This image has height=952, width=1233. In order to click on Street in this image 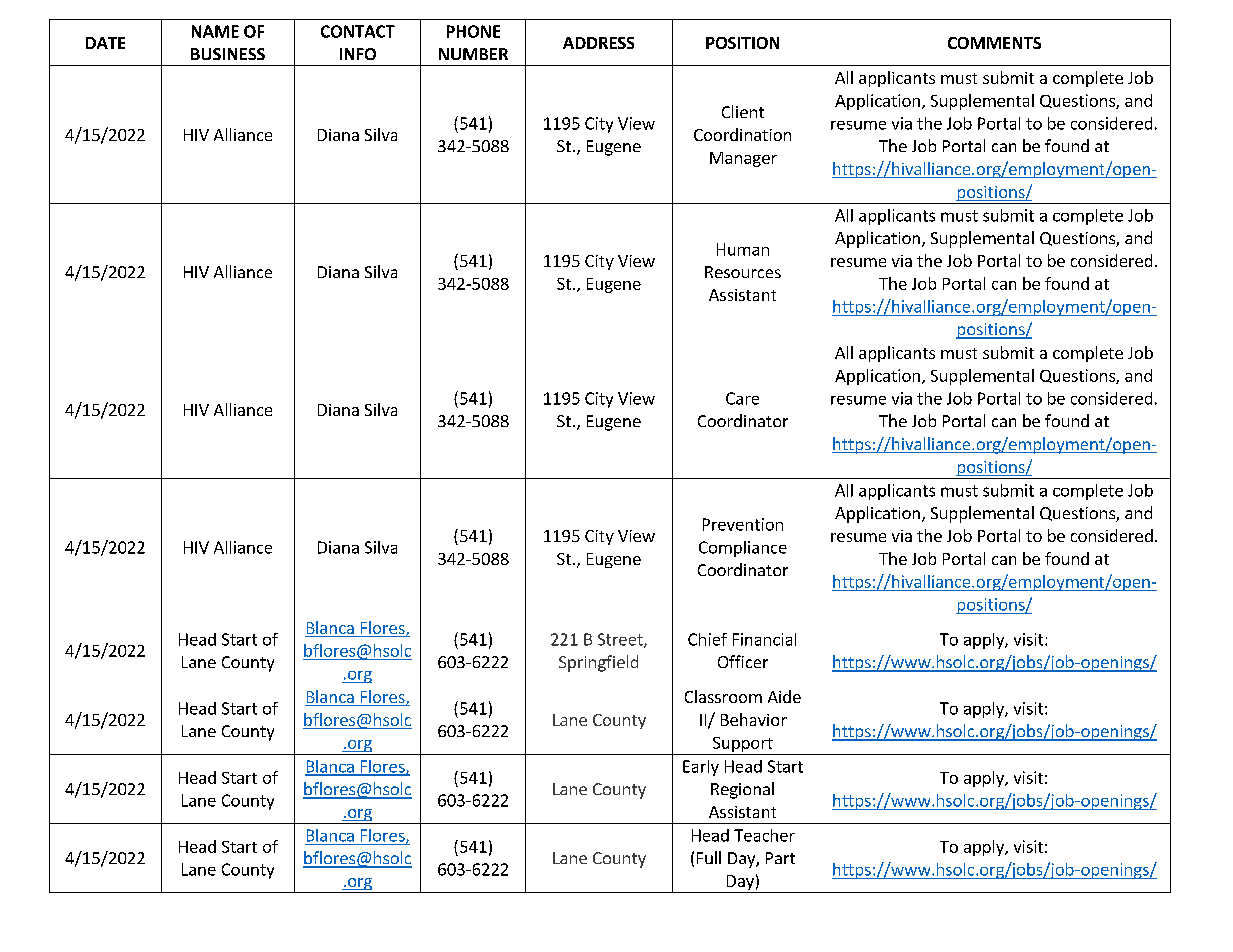, I will do `click(621, 640)`.
